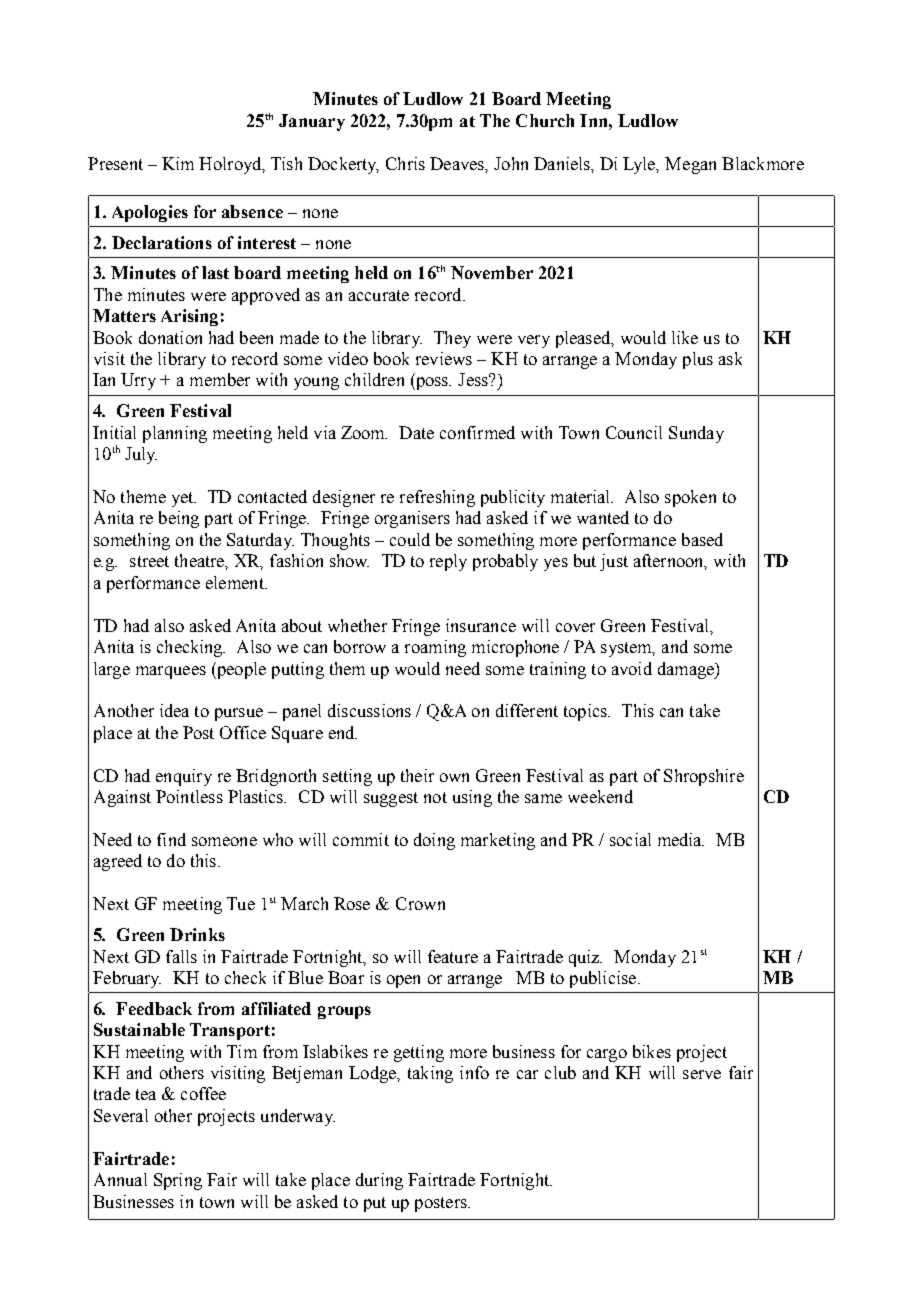  Describe the element at coordinates (628, 649) in the screenshot. I see `system` at that location.
